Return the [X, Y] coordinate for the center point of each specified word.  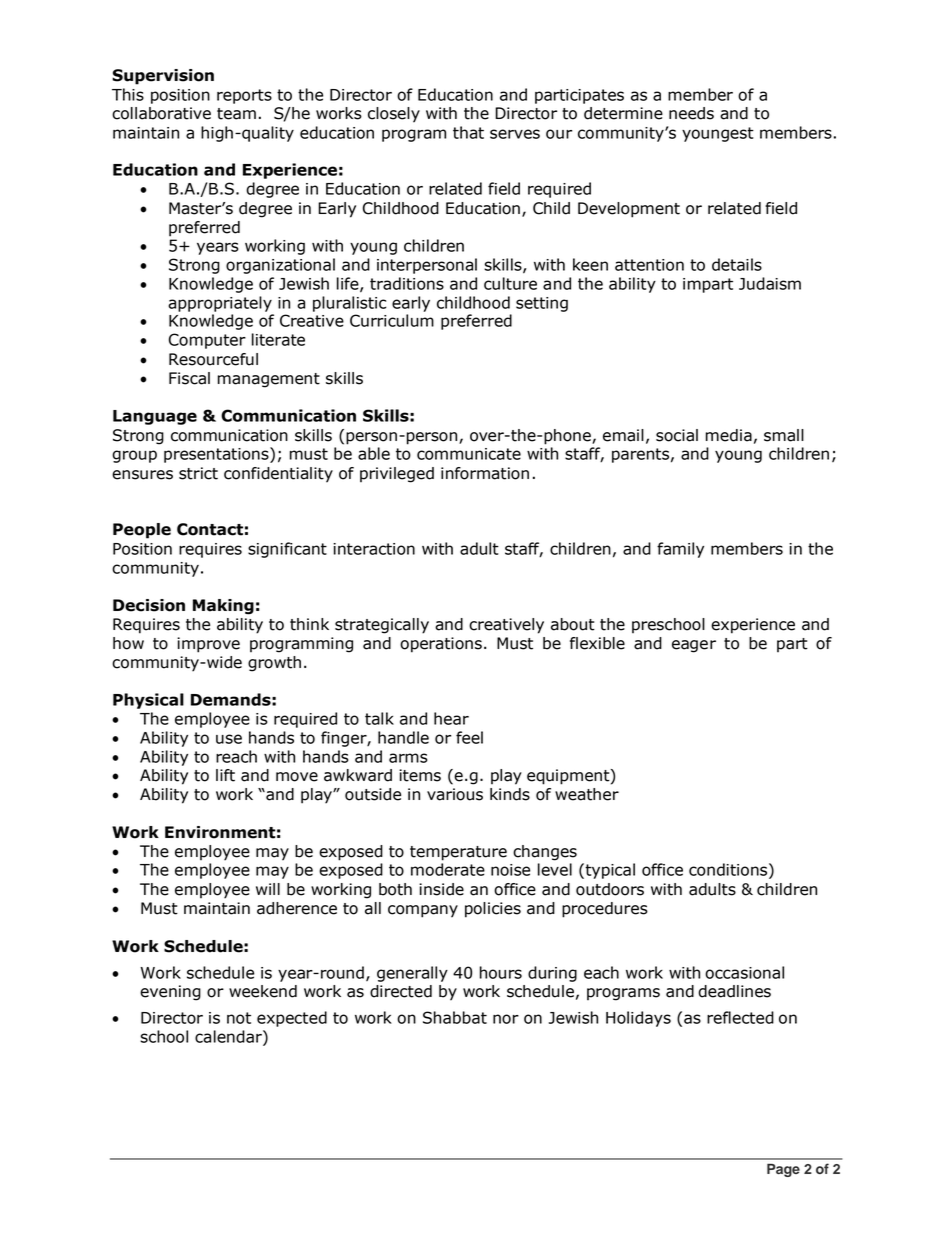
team [236, 114]
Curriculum [392, 320]
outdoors [610, 889]
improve [208, 645]
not [239, 1018]
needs [691, 113]
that [468, 132]
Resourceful [213, 359]
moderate [448, 869]
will [268, 889]
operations [441, 645]
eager [694, 646]
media [729, 435]
